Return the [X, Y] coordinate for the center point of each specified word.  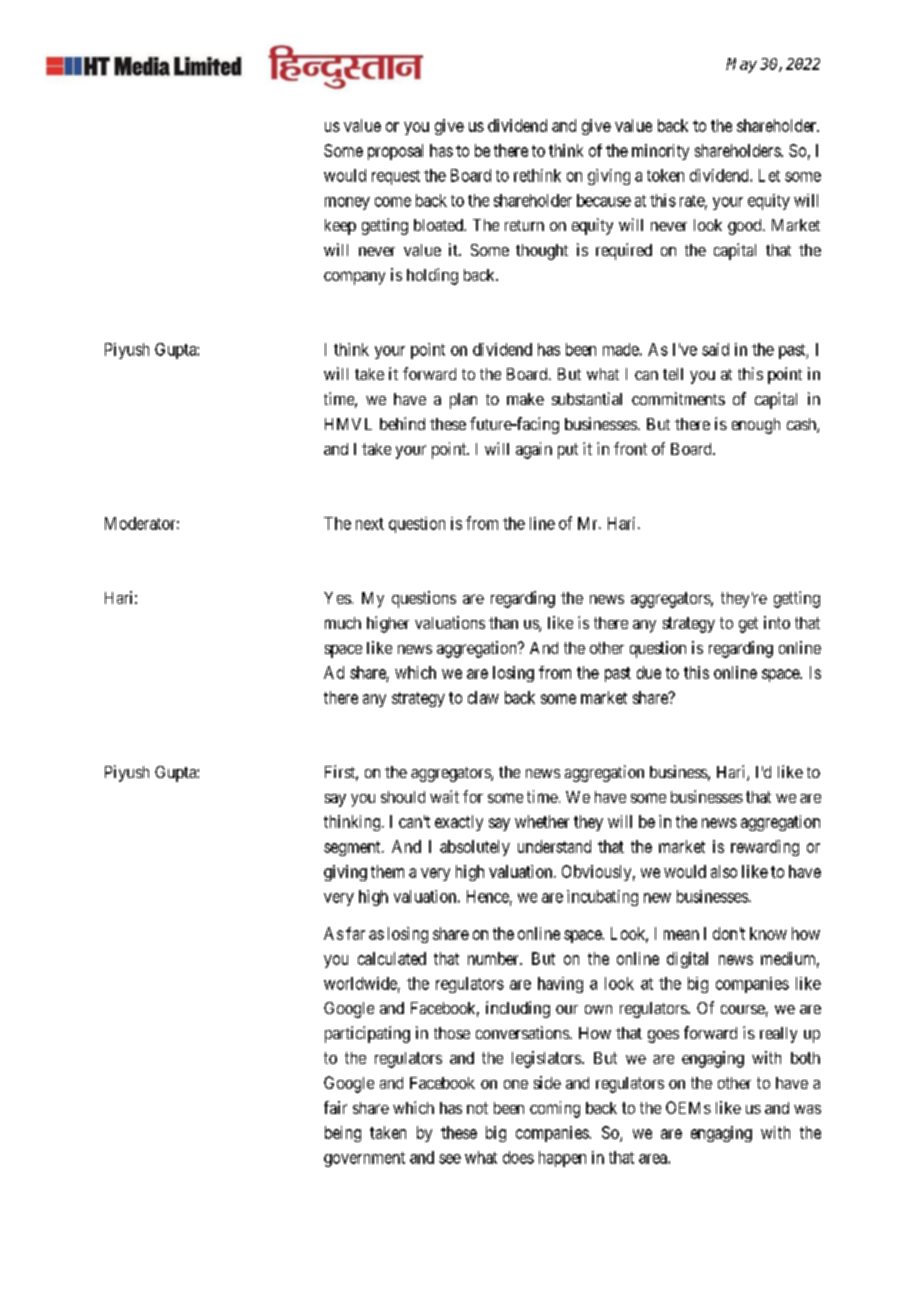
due [649, 672]
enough [756, 426]
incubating [602, 898]
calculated [392, 958]
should [403, 797]
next [370, 524]
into [777, 622]
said [715, 349]
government [364, 1159]
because [604, 200]
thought [542, 252]
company [354, 278]
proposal [395, 152]
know [768, 933]
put [568, 451]
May [741, 65]
